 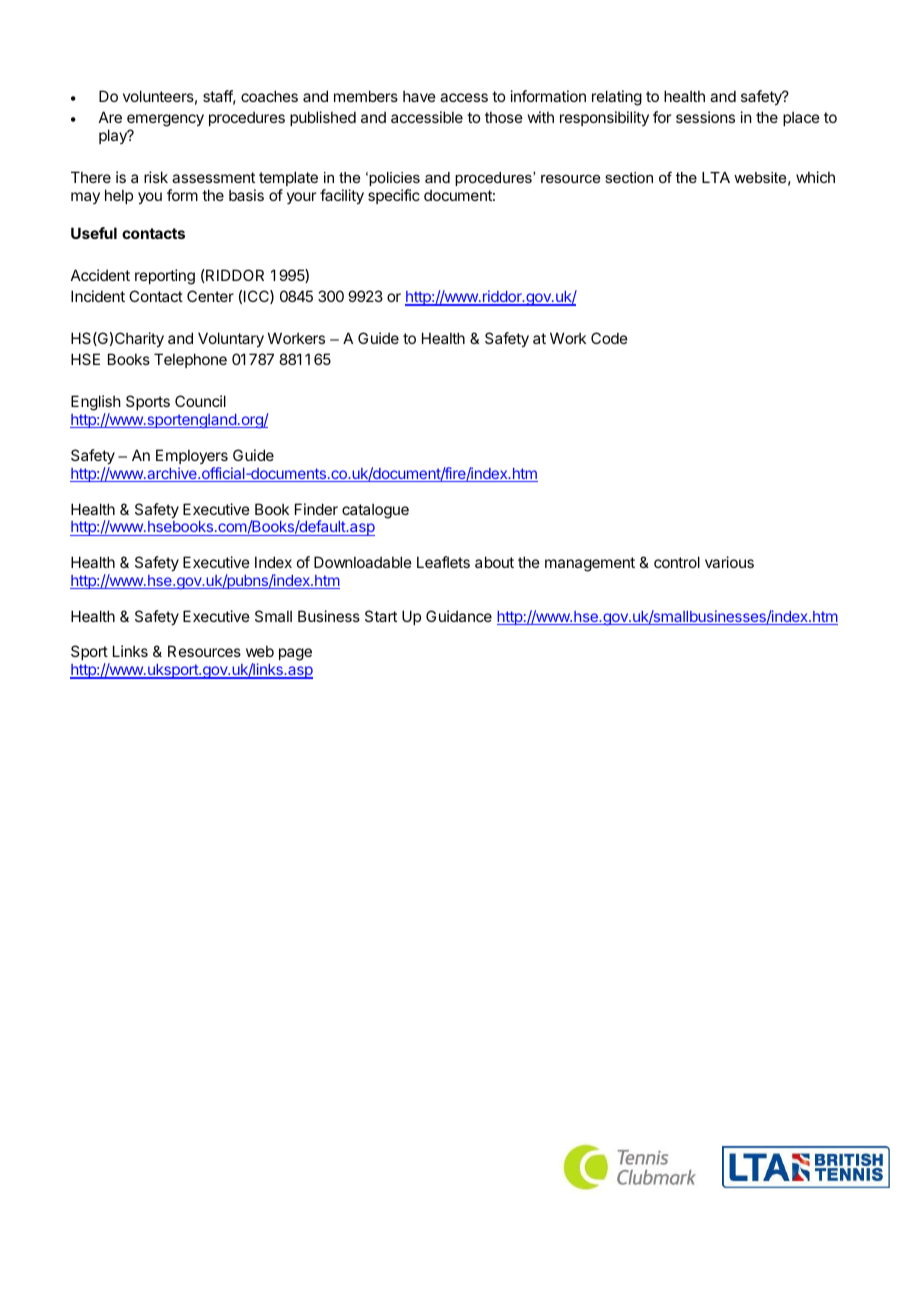 I want to click on Guidance, so click(x=459, y=616).
